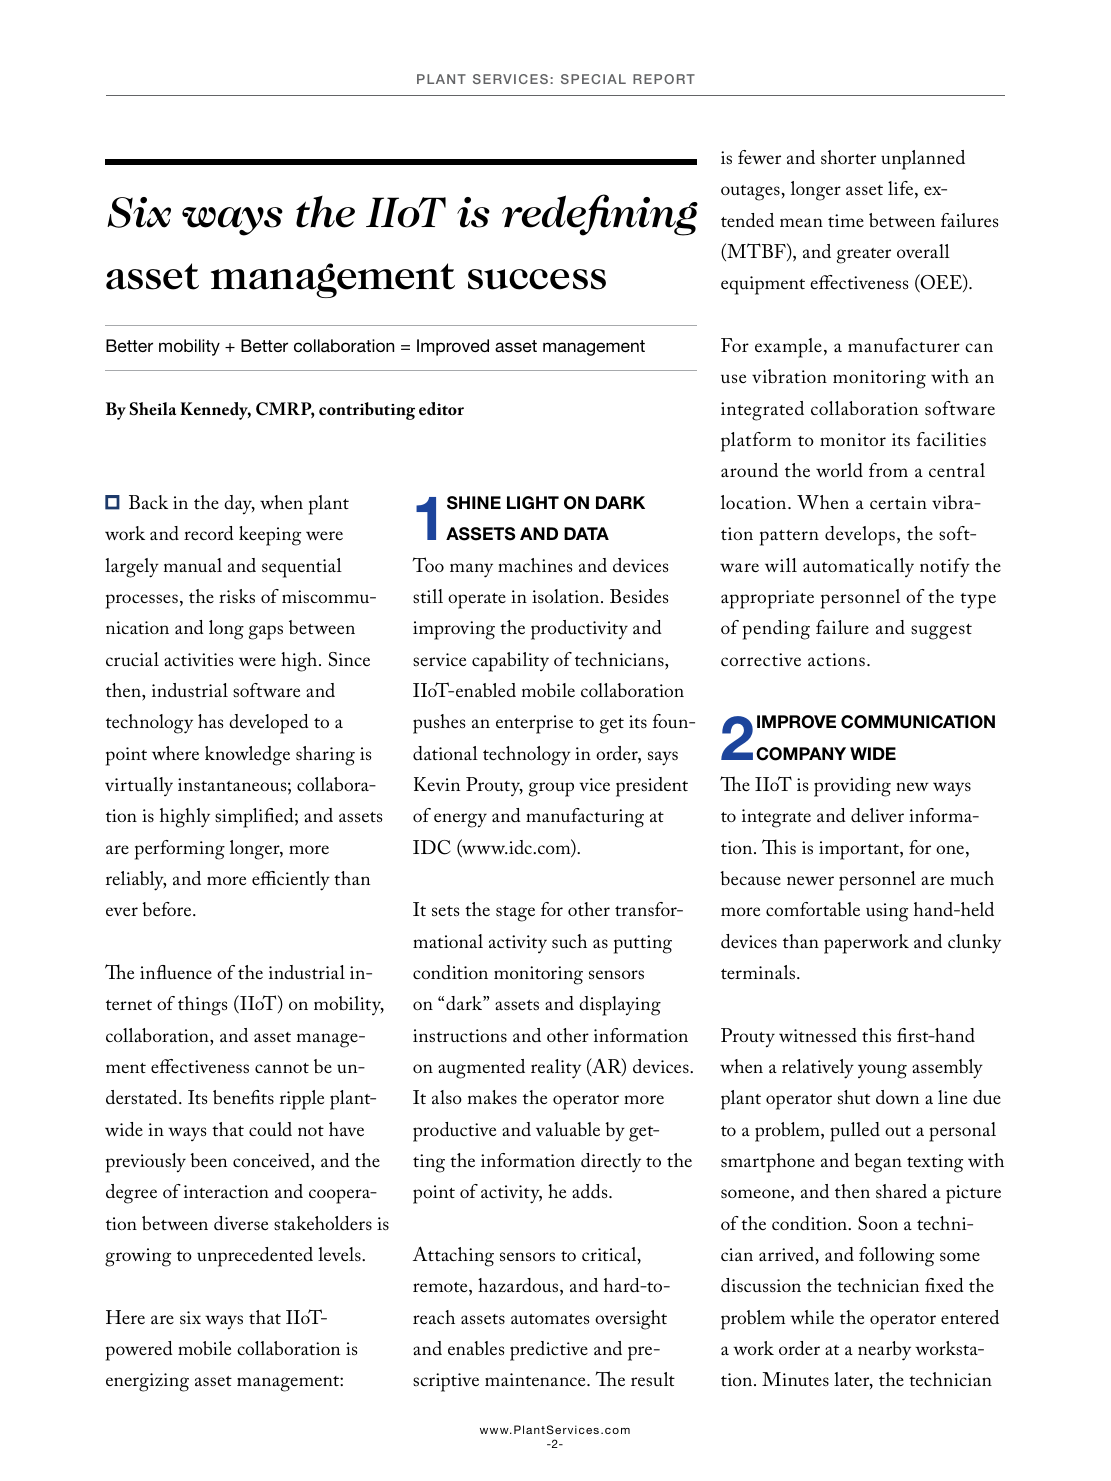 Image resolution: width=1111 pixels, height=1481 pixels. Describe the element at coordinates (897, 1097) in the screenshot. I see `down` at that location.
